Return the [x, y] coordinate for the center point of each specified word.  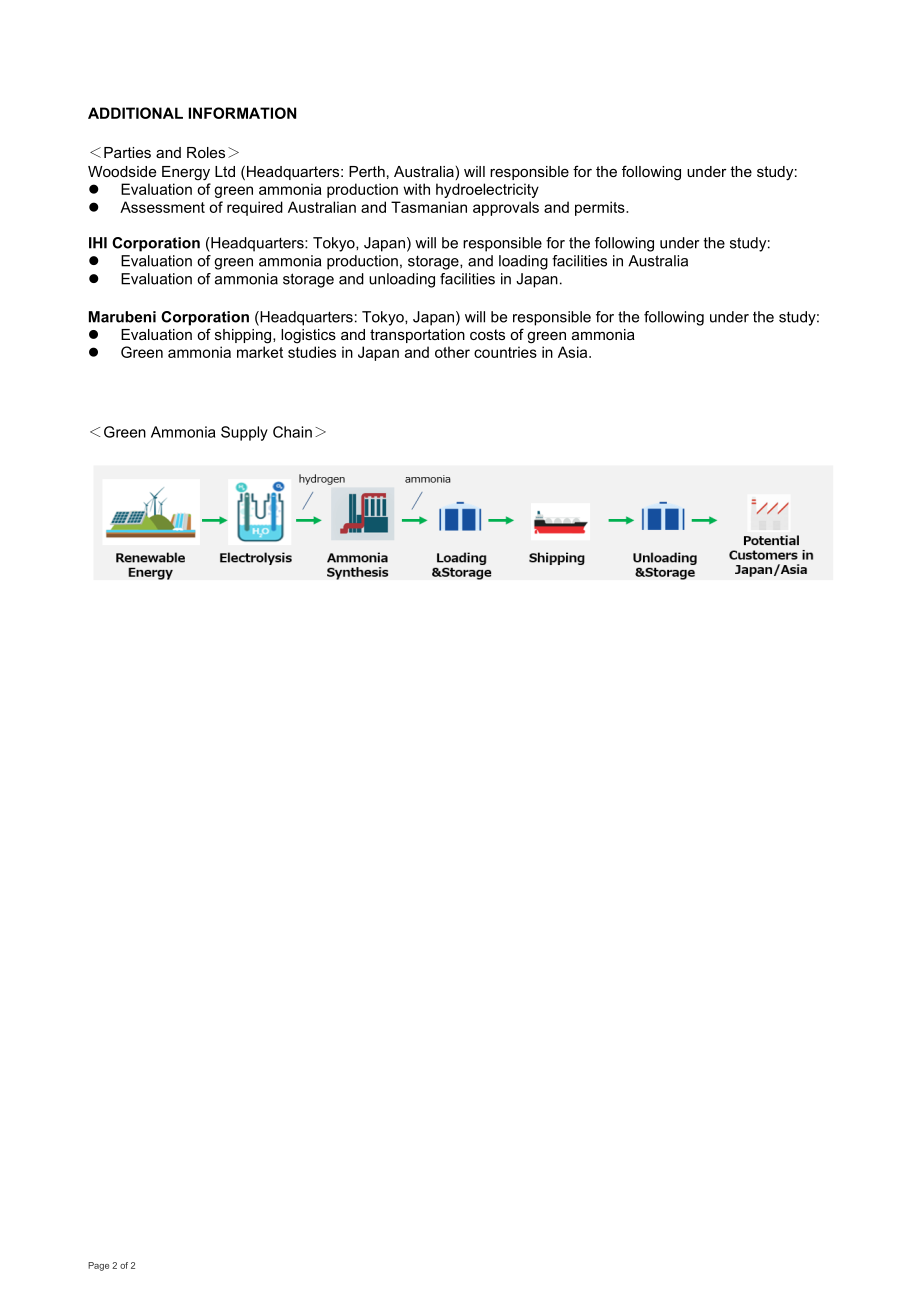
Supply [244, 433]
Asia [574, 352]
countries [505, 352]
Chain [292, 432]
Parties [127, 152]
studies [312, 352]
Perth [367, 171]
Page [98, 1266]
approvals [506, 208]
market [260, 352]
